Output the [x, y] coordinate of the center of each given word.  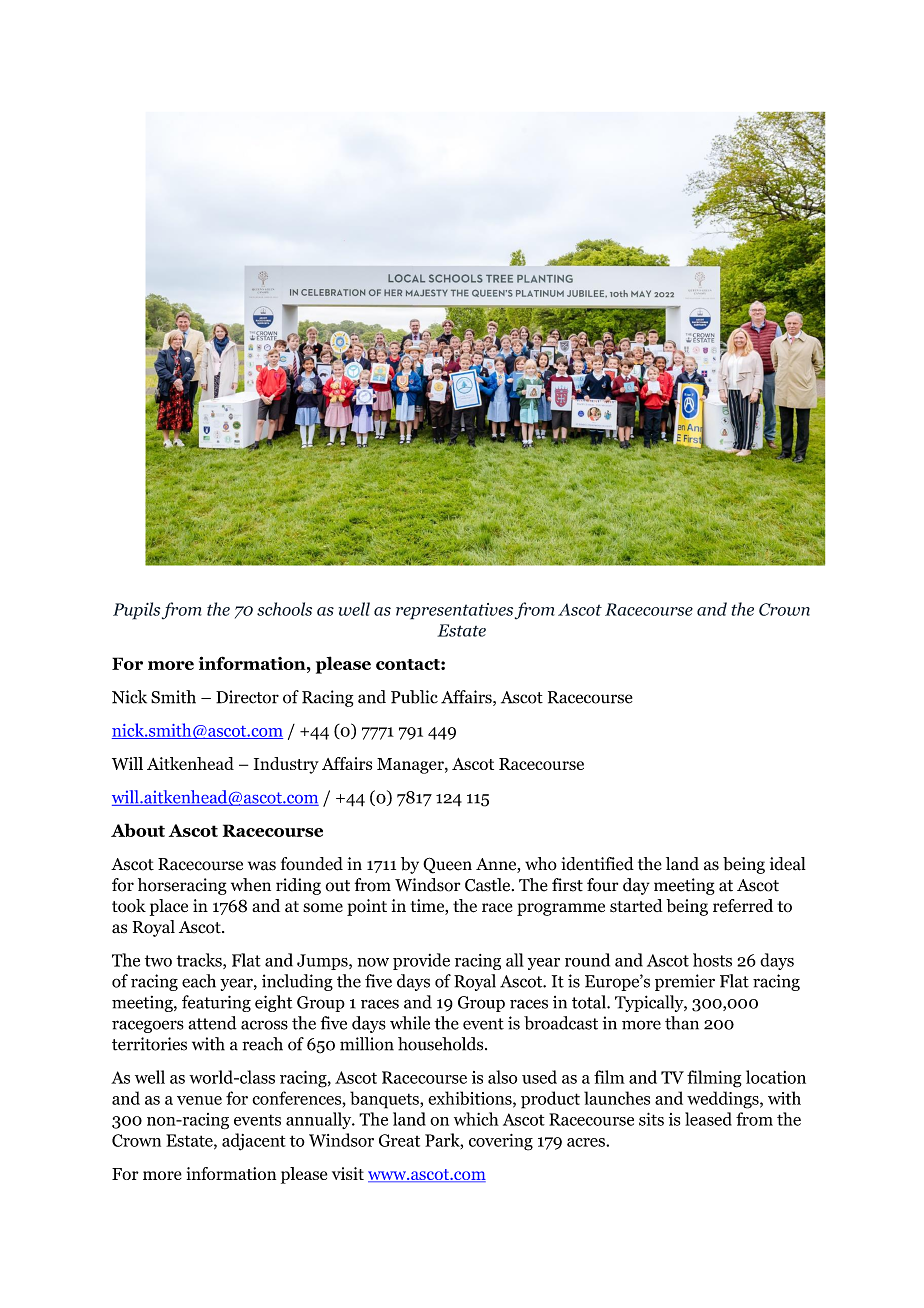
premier [685, 982]
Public [414, 697]
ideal [788, 864]
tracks [200, 961]
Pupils [136, 611]
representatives [454, 611]
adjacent [254, 1142]
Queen [447, 865]
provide [421, 961]
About [138, 830]
